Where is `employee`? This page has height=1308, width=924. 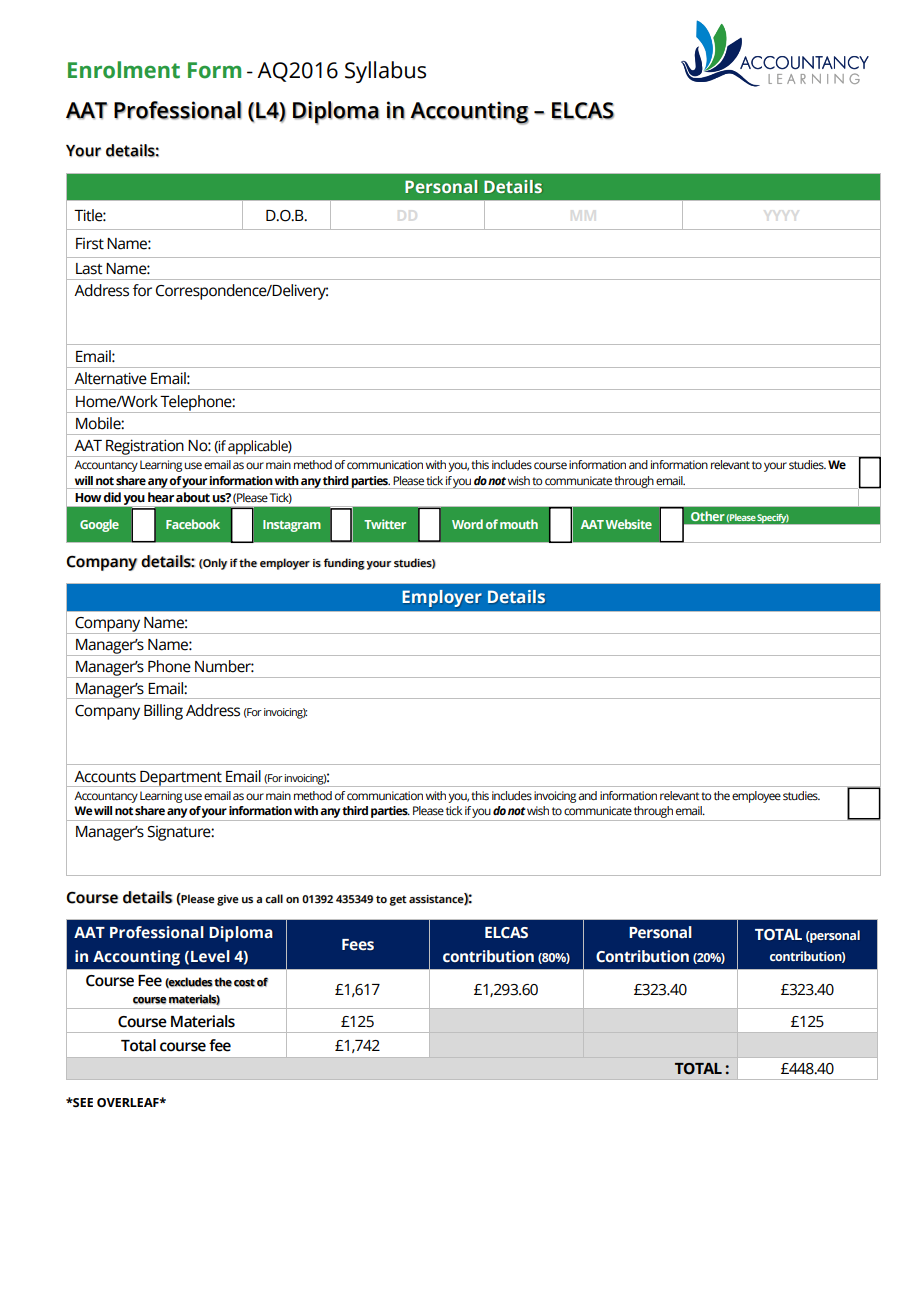 employee is located at coordinates (756, 797).
